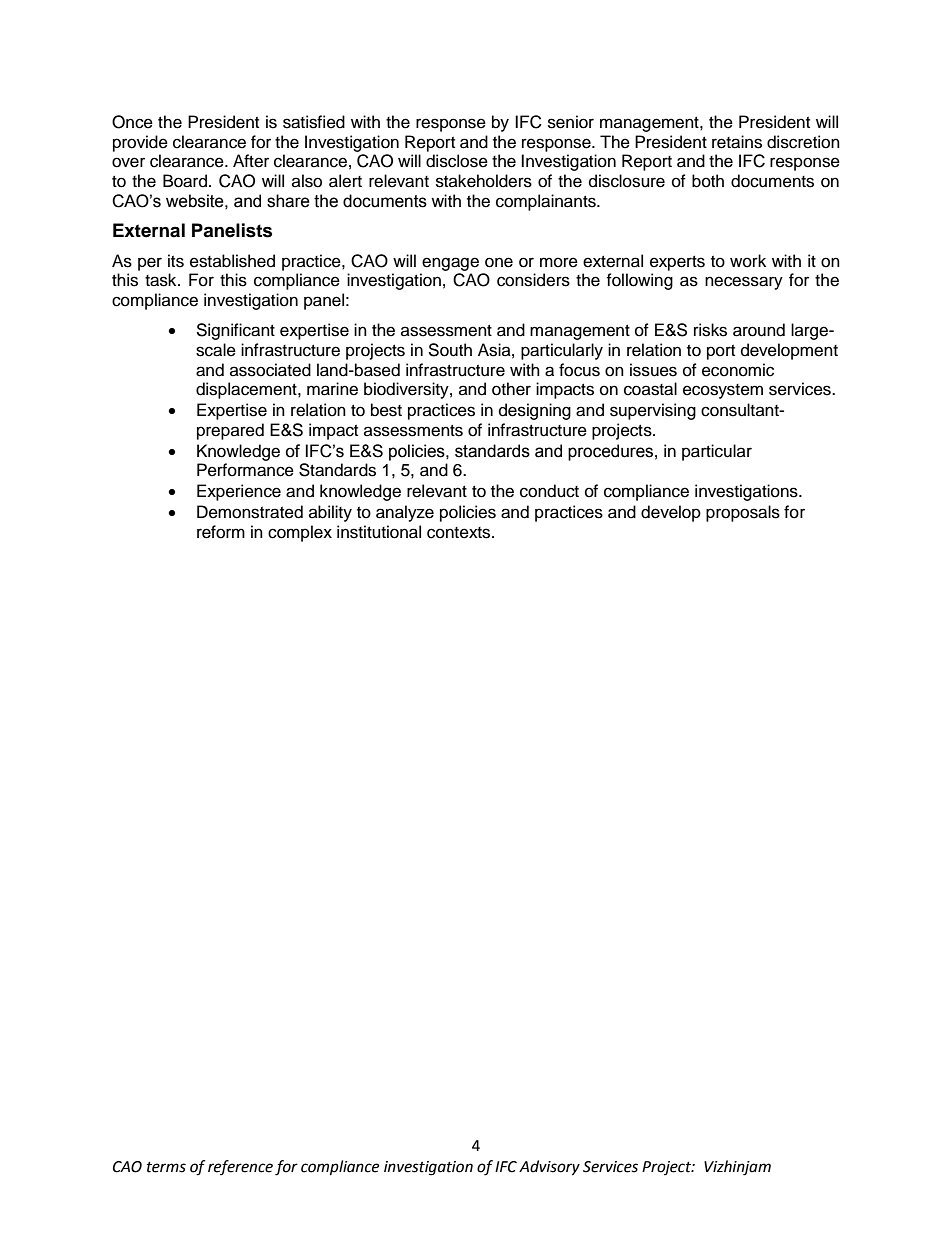 This image has height=1233, width=952. I want to click on disclose, so click(457, 161).
